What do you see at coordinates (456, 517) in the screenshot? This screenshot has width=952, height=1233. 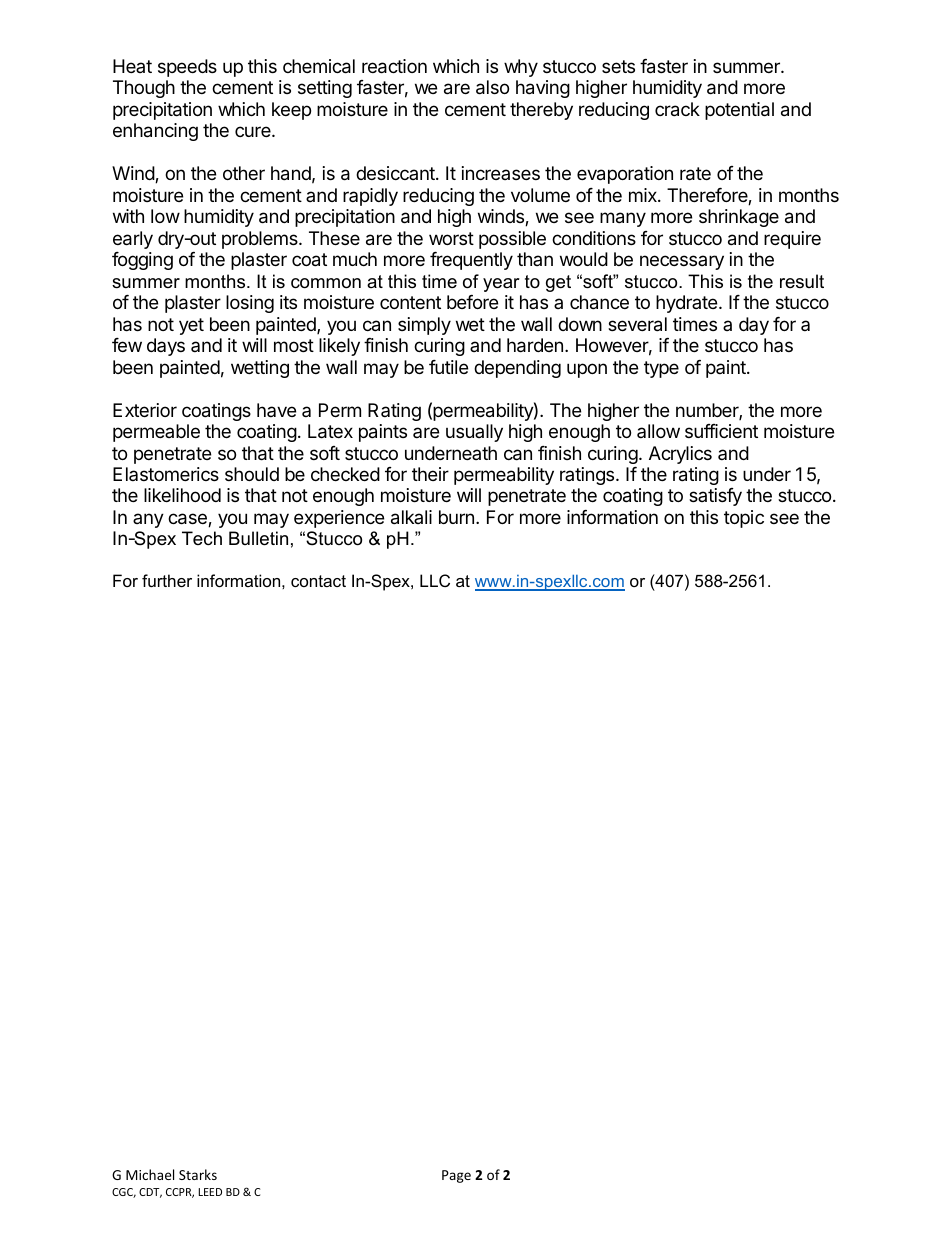 I see `burn` at bounding box center [456, 517].
